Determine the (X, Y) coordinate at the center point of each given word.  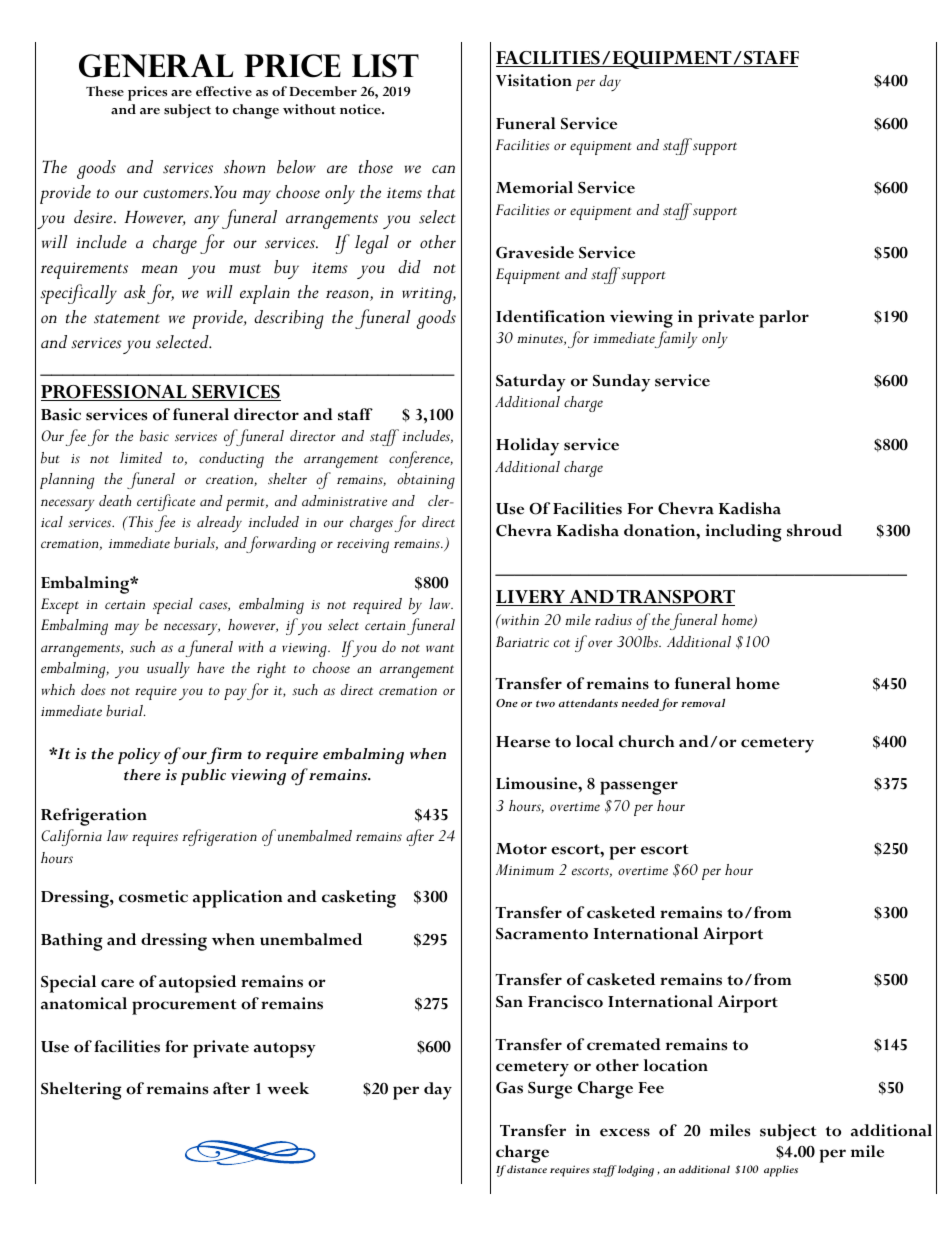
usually (168, 670)
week (288, 1088)
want (440, 648)
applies (781, 1171)
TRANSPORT (675, 598)
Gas (509, 1088)
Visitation (534, 80)
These (105, 91)
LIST (385, 66)
